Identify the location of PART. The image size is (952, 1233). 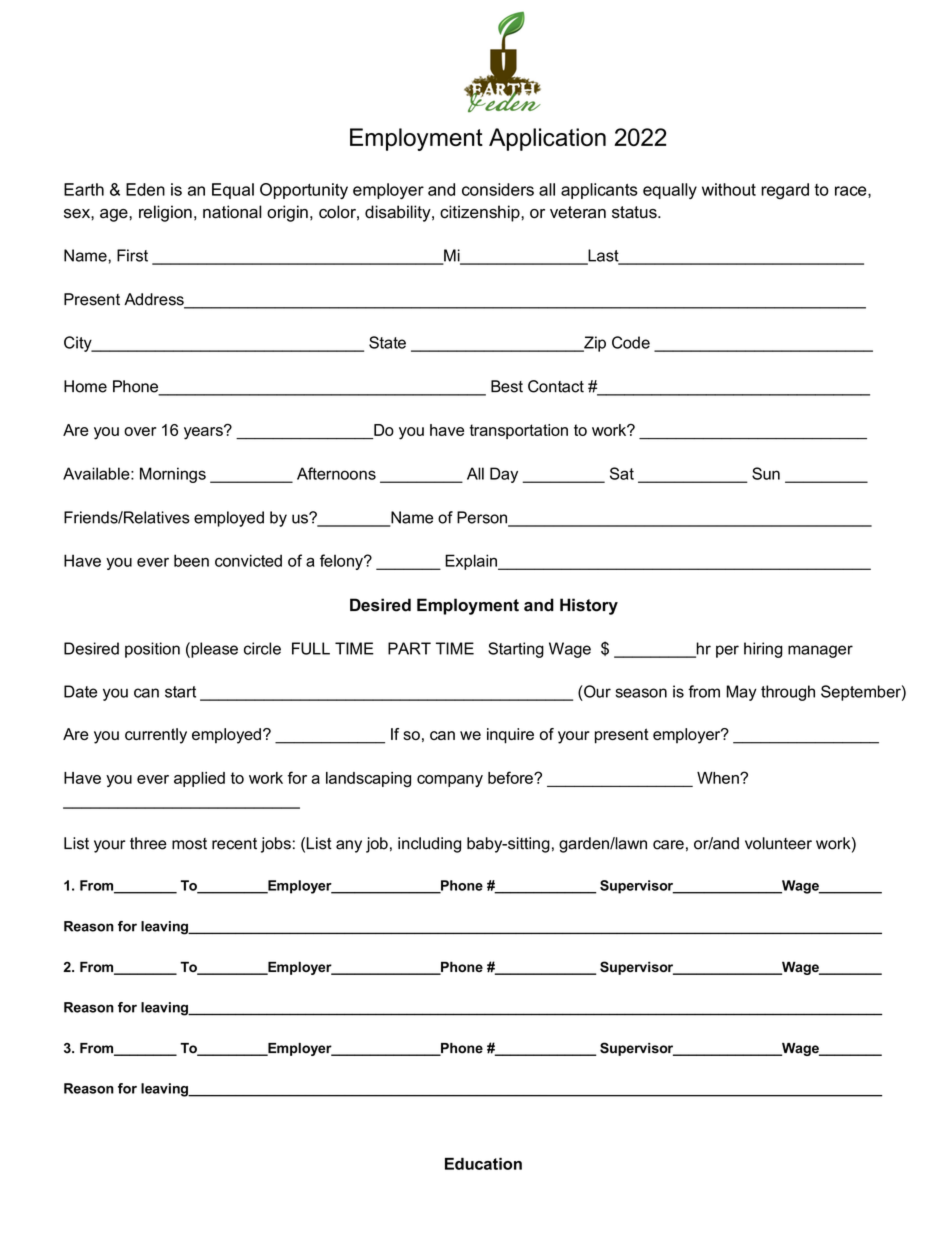
(409, 648).
